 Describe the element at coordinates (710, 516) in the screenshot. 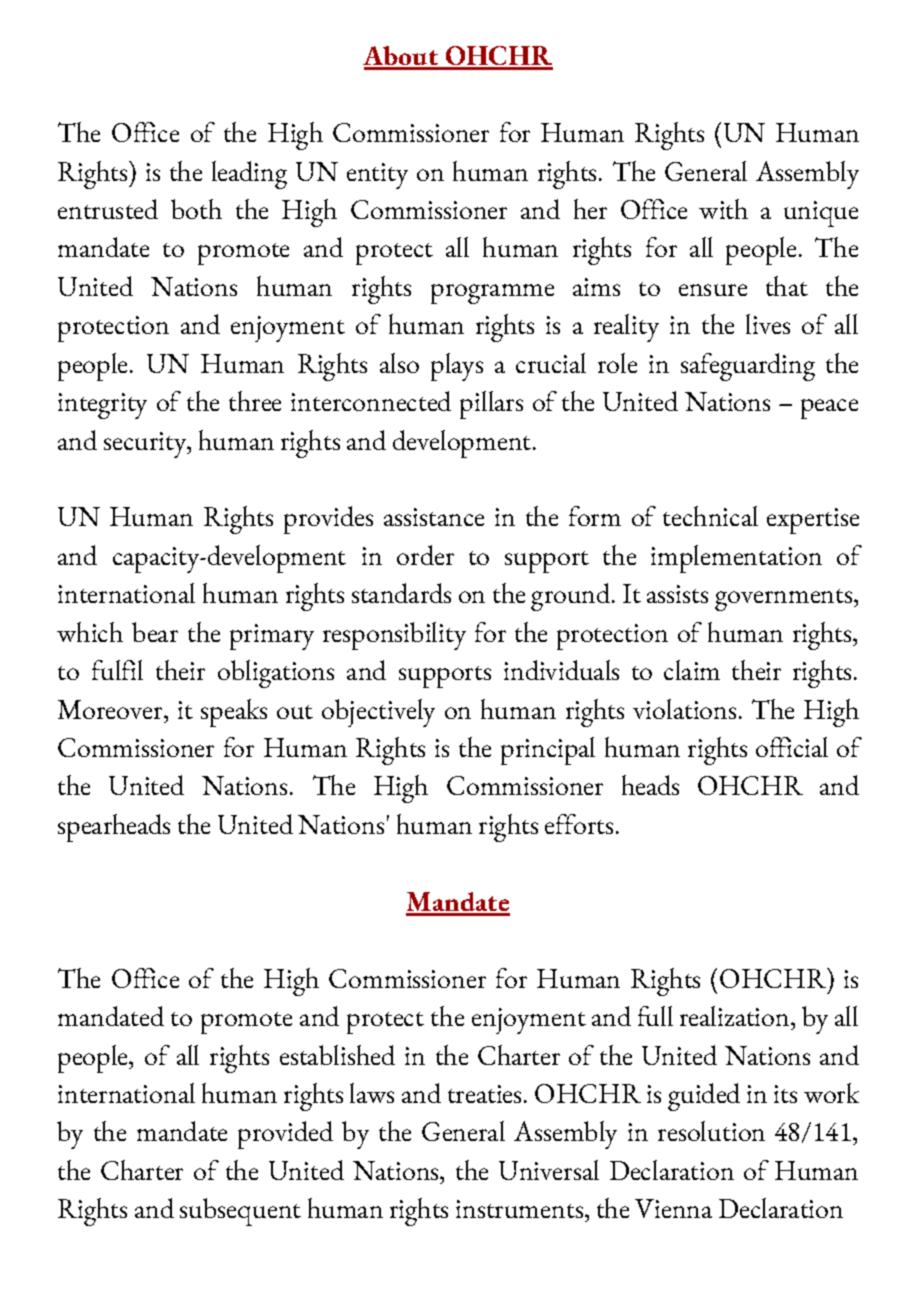

I see `technical` at that location.
